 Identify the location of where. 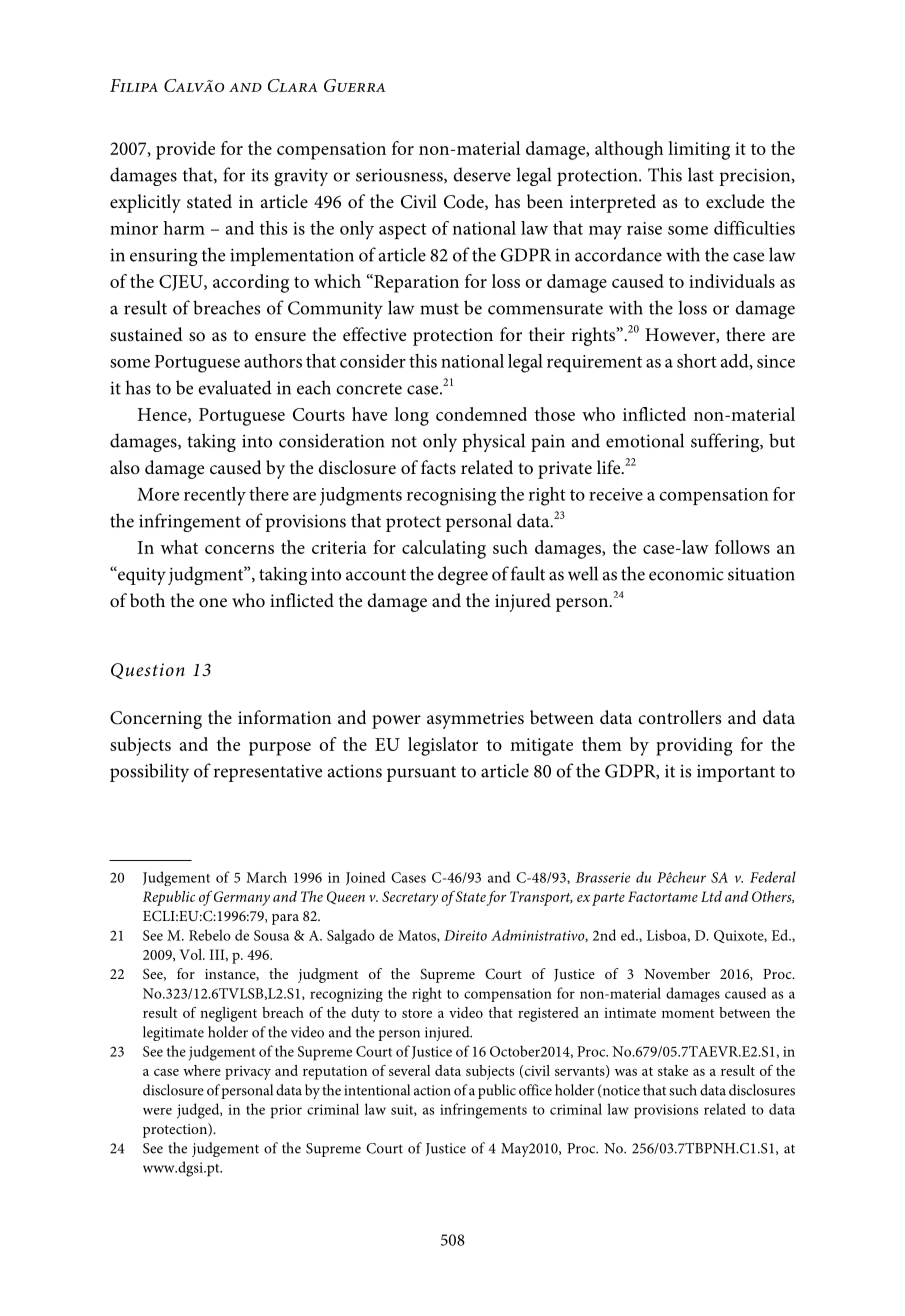
(202, 1070).
